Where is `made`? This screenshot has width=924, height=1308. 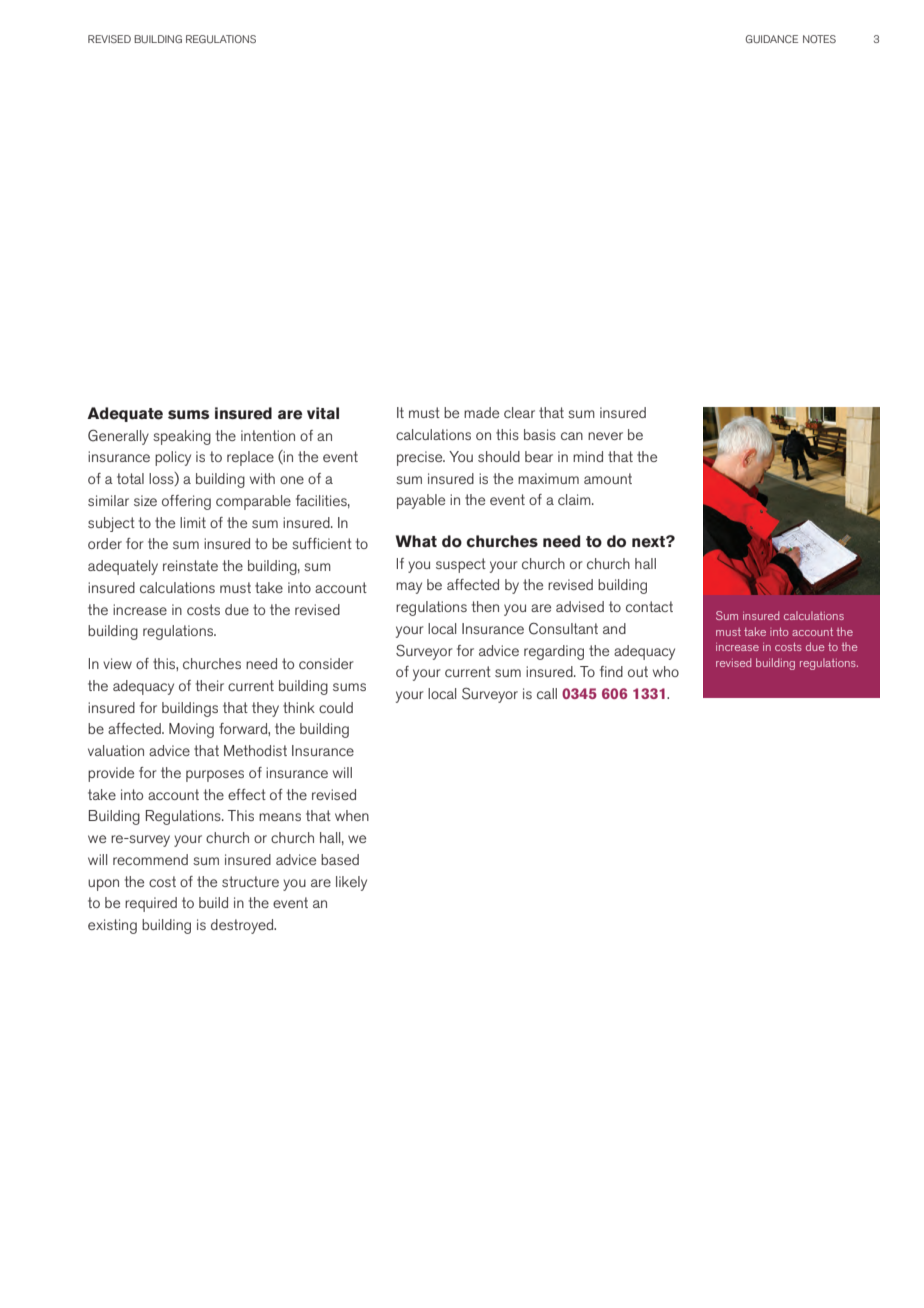 made is located at coordinates (481, 412).
